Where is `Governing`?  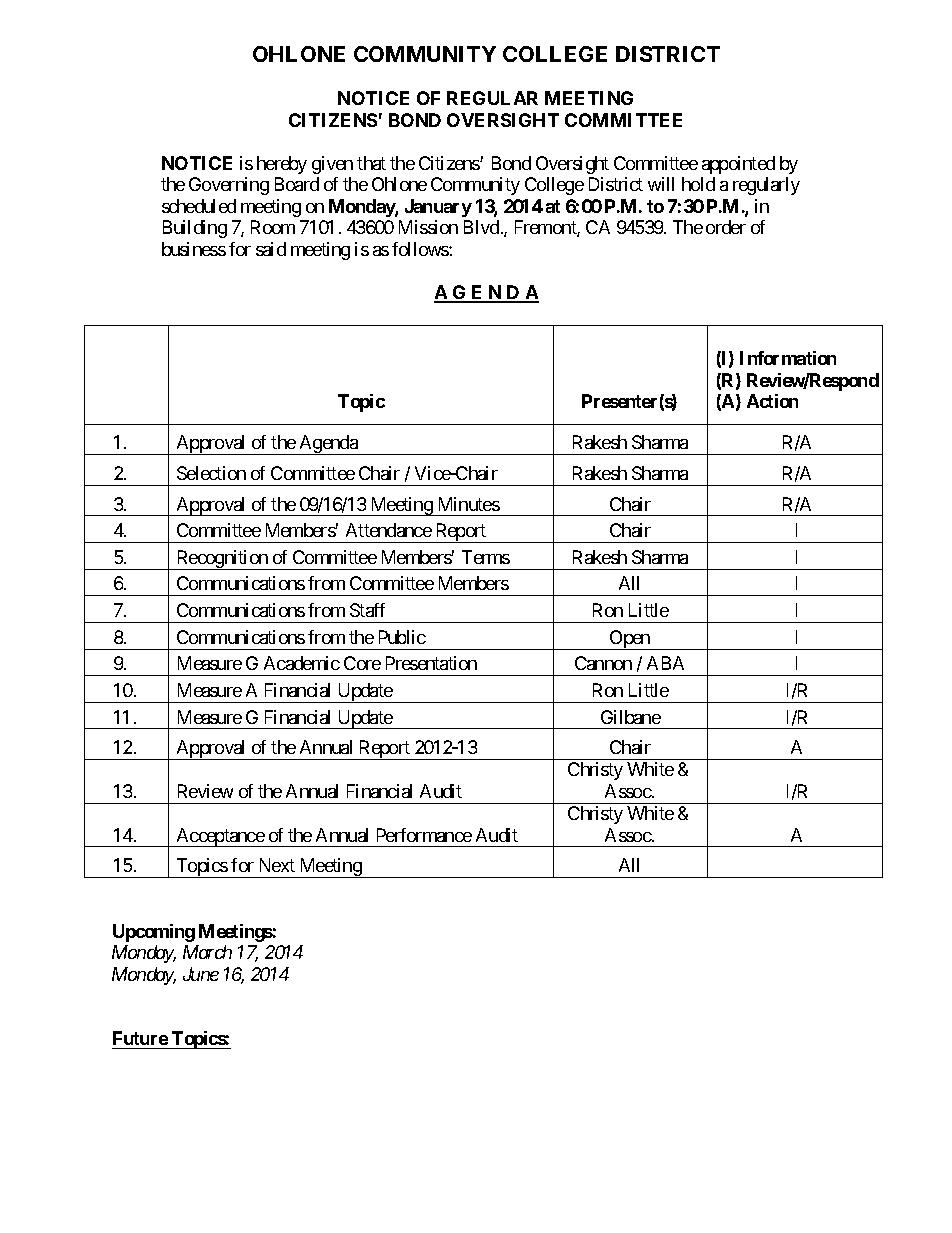
Governing is located at coordinates (229, 186).
